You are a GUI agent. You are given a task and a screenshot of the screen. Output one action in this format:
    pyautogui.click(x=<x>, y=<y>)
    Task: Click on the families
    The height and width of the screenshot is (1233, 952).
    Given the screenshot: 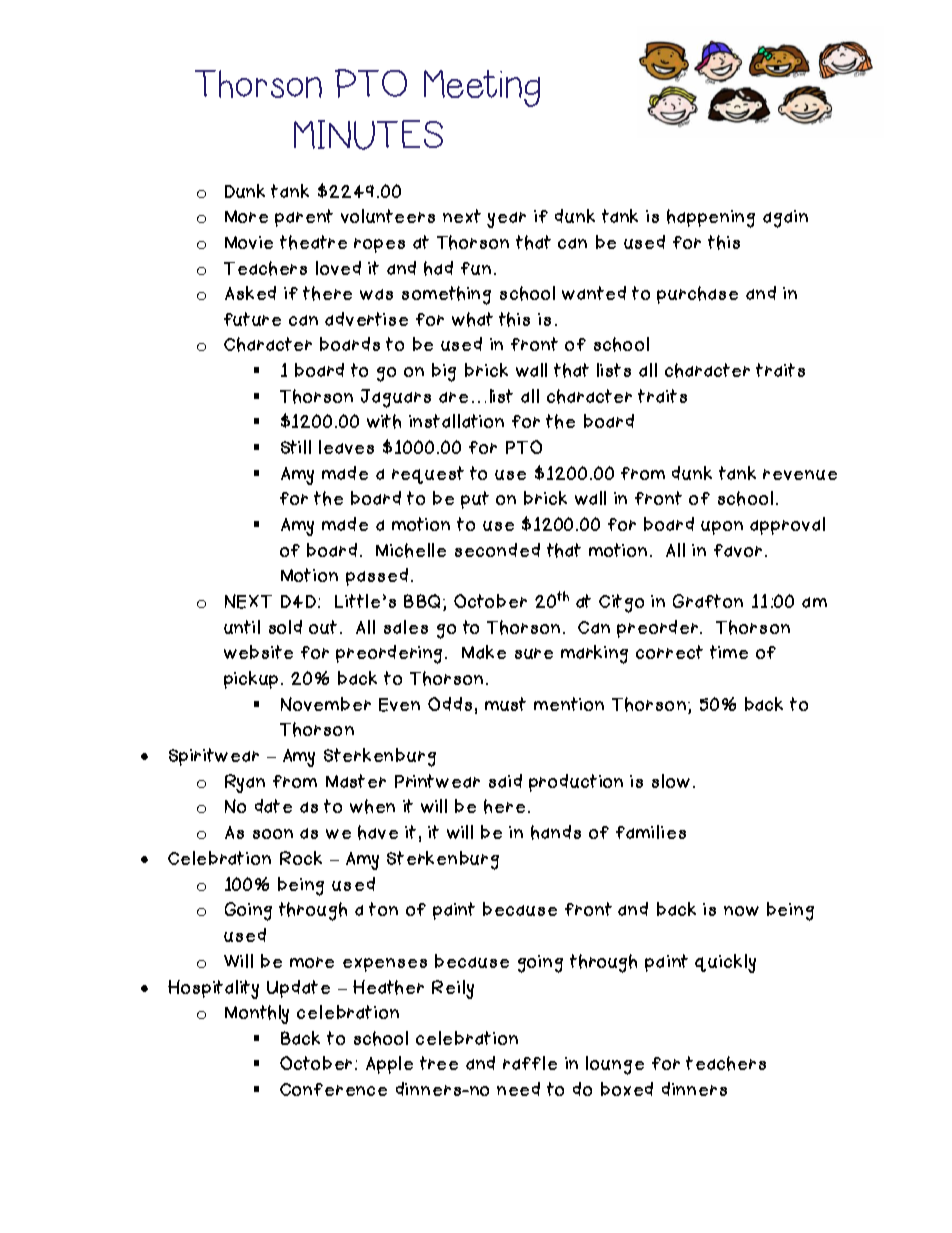 What is the action you would take?
    pyautogui.click(x=651, y=832)
